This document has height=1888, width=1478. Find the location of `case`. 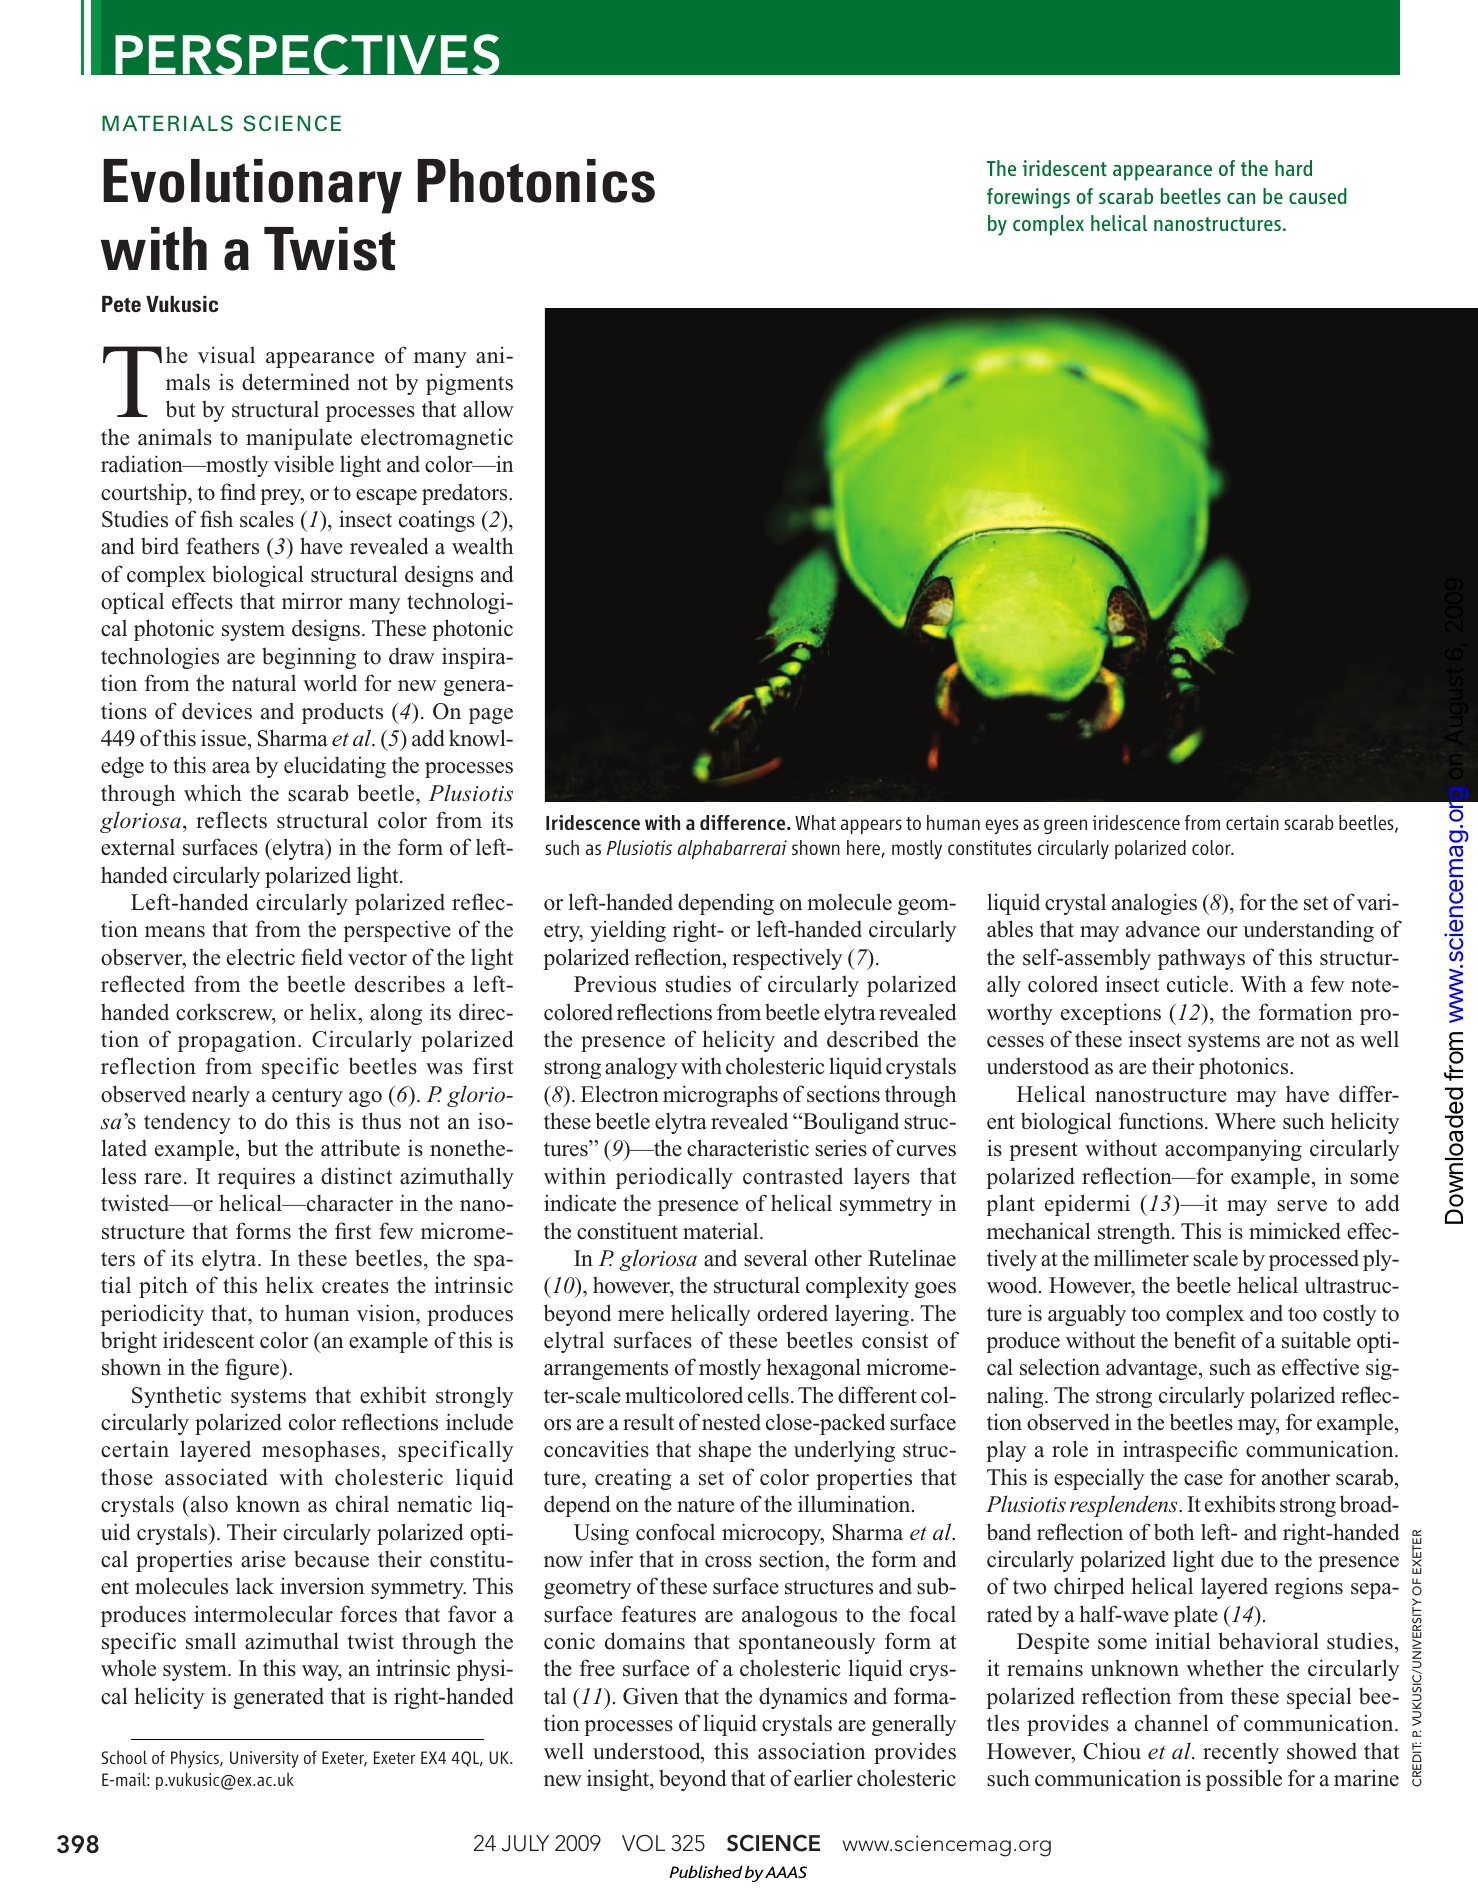

case is located at coordinates (1203, 1480).
